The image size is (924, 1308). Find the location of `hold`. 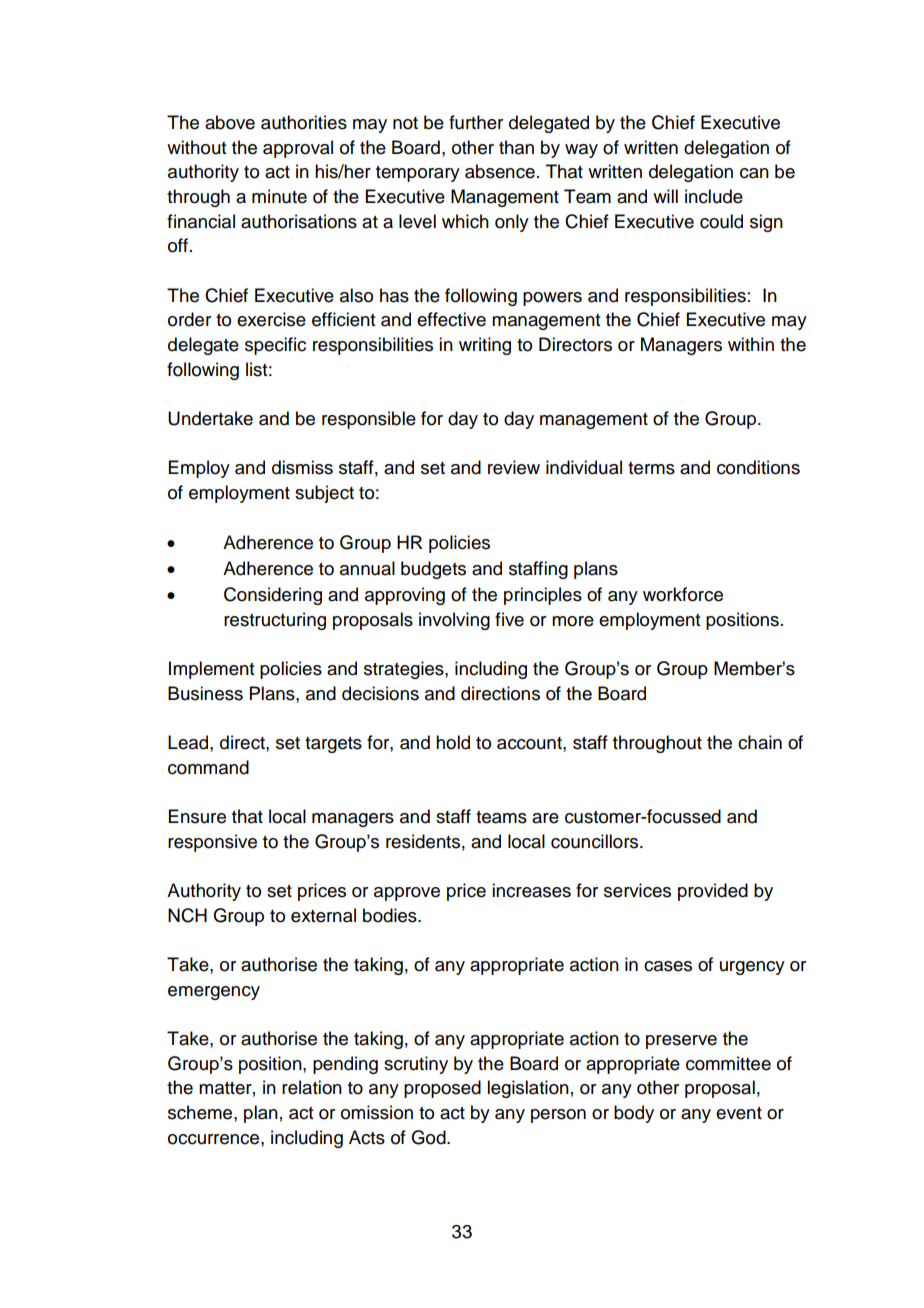

hold is located at coordinates (453, 742).
